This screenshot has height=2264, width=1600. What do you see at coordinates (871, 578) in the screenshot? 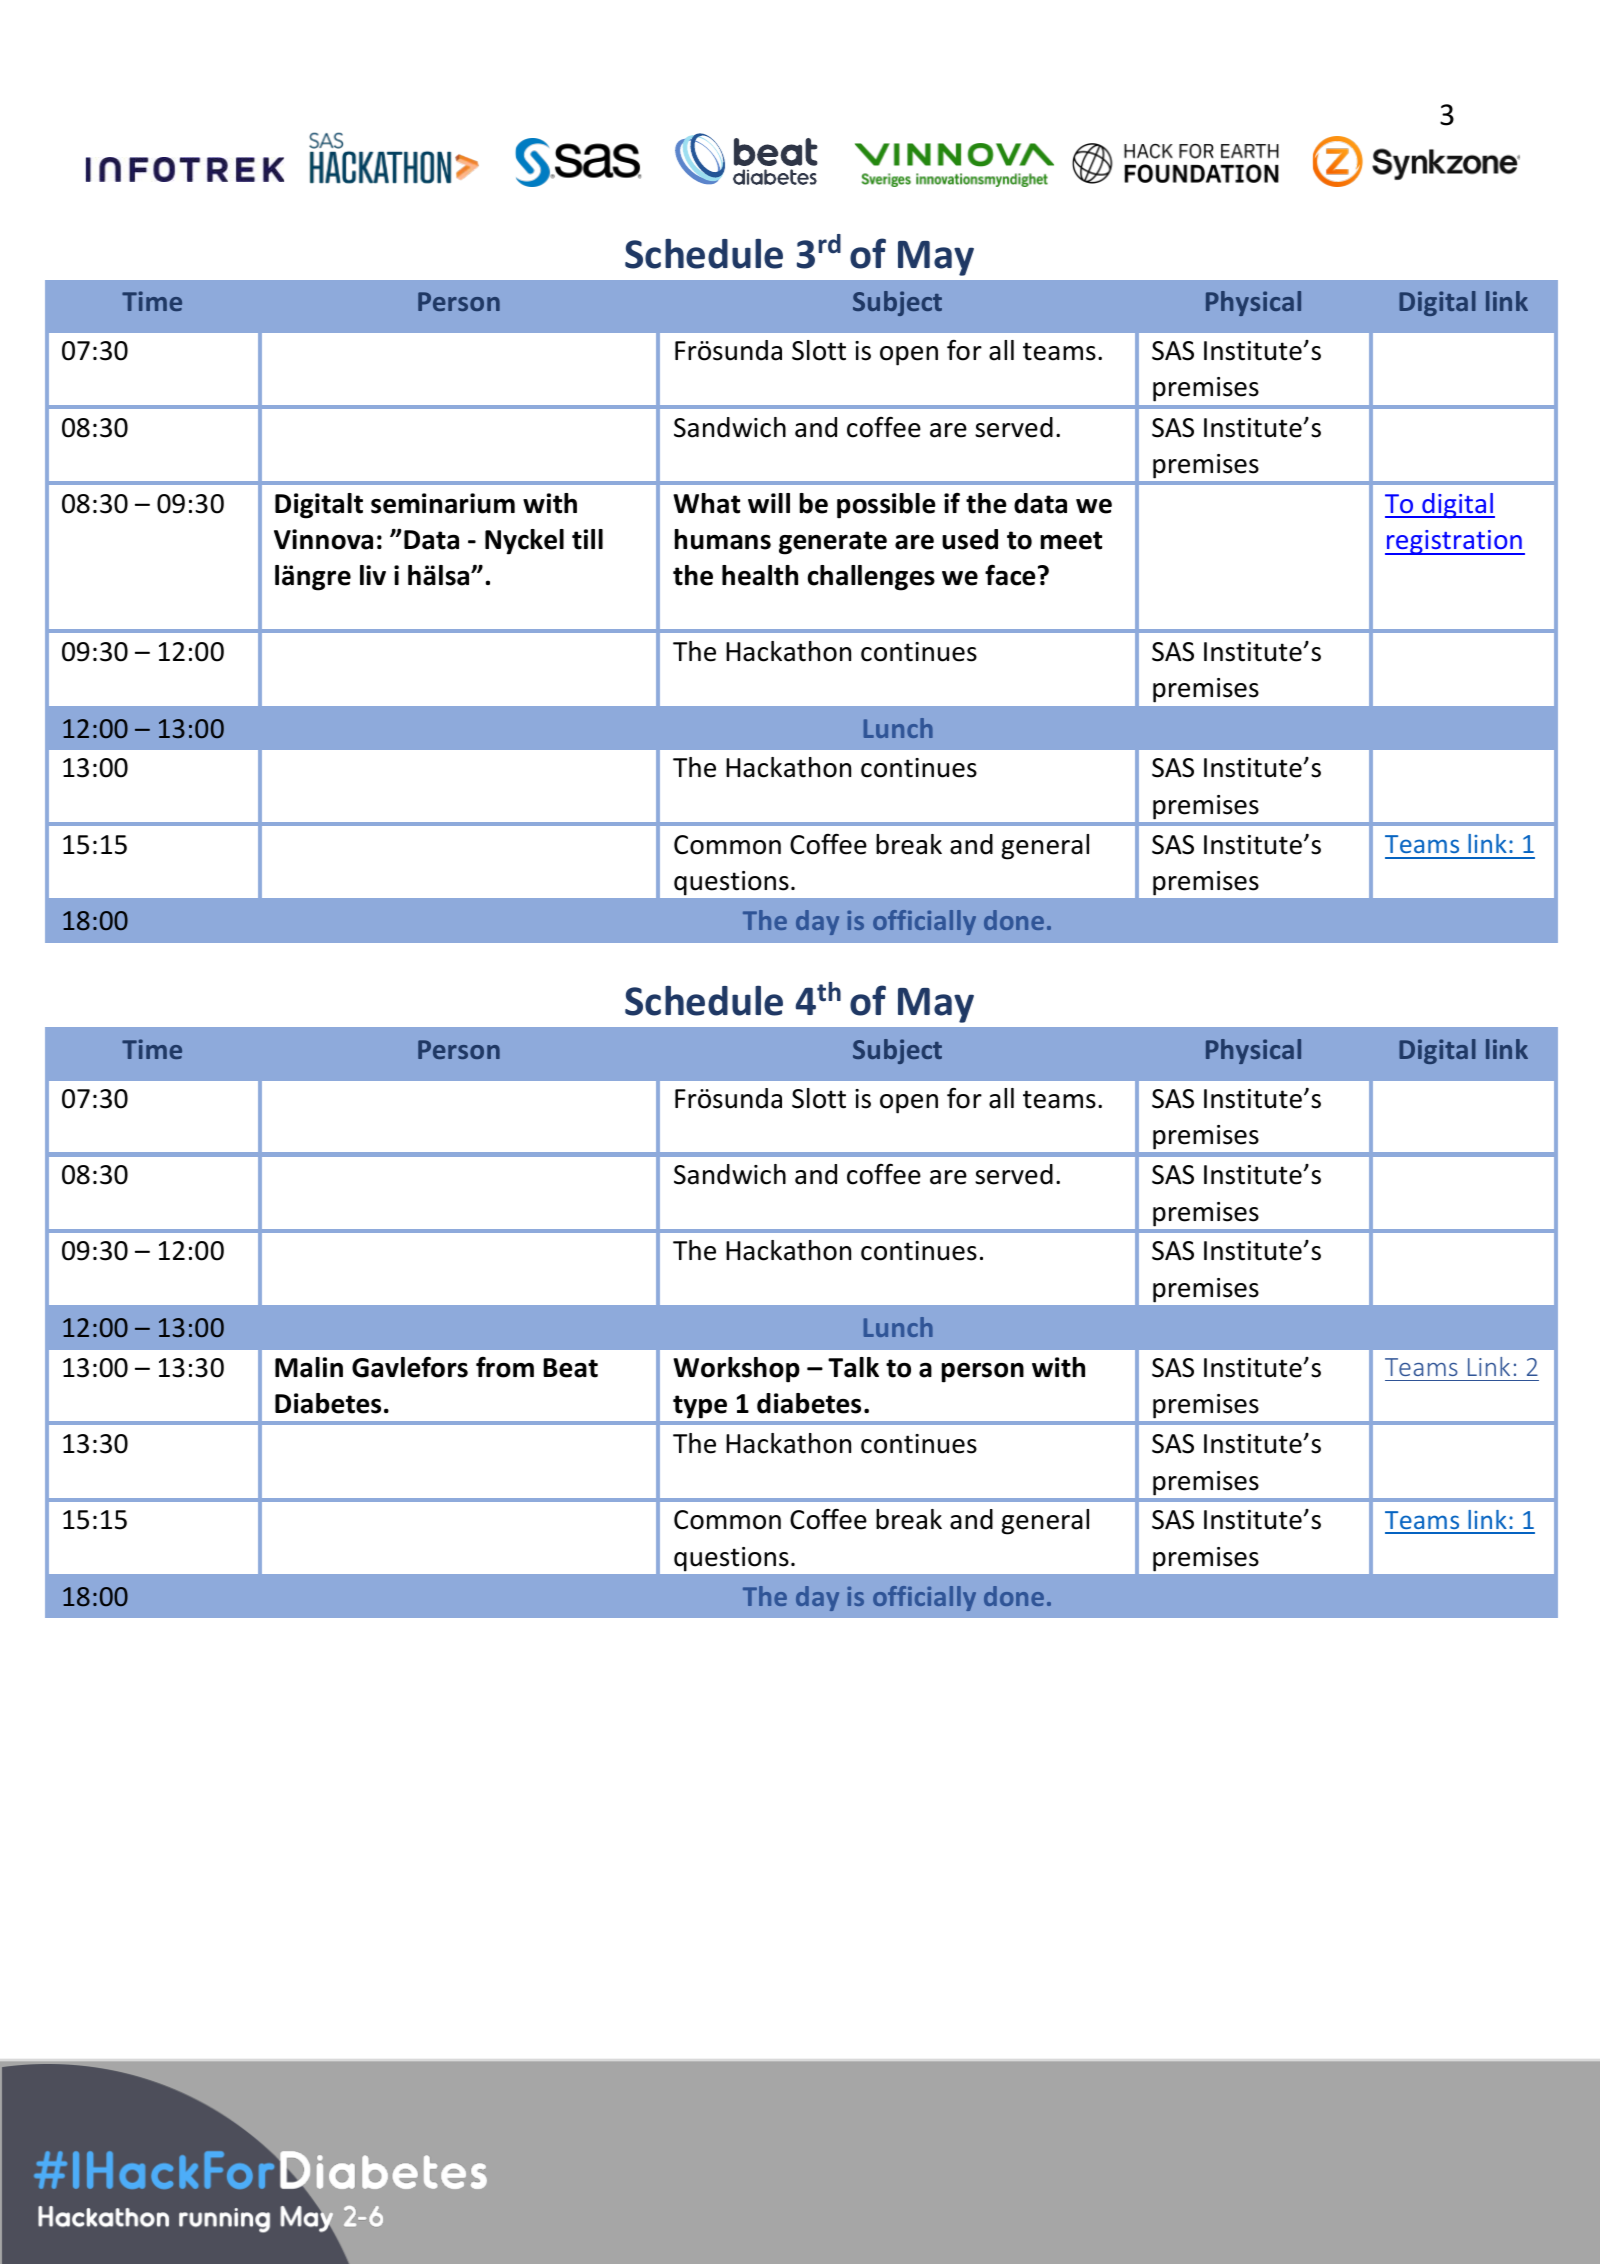
I see `challenges` at bounding box center [871, 578].
